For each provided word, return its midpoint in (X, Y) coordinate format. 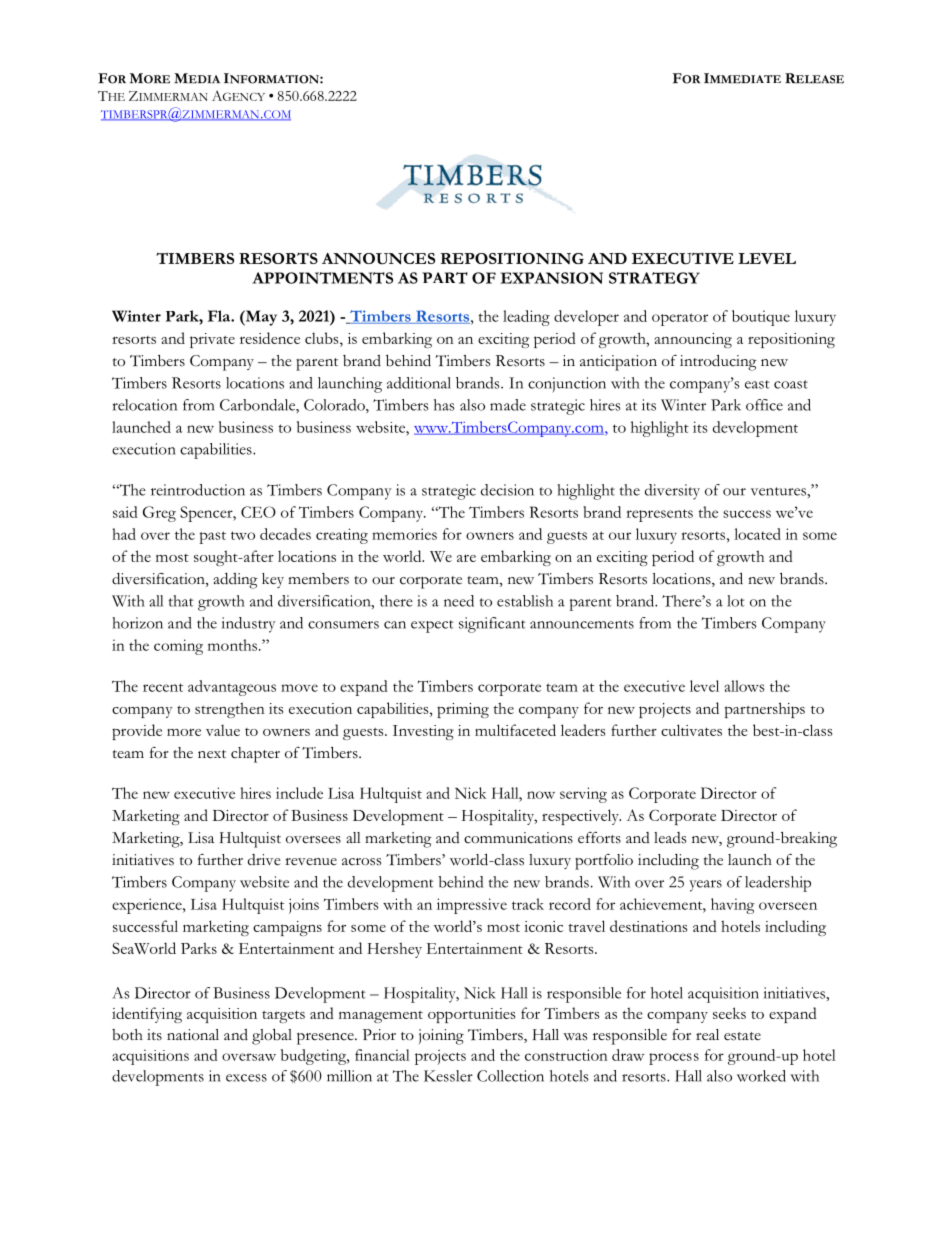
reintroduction (198, 490)
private (212, 340)
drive (264, 860)
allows (744, 686)
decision (507, 490)
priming (463, 710)
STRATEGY (654, 278)
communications (518, 838)
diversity (672, 492)
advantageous (232, 688)
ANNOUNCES (378, 259)
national (193, 1035)
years (705, 886)
